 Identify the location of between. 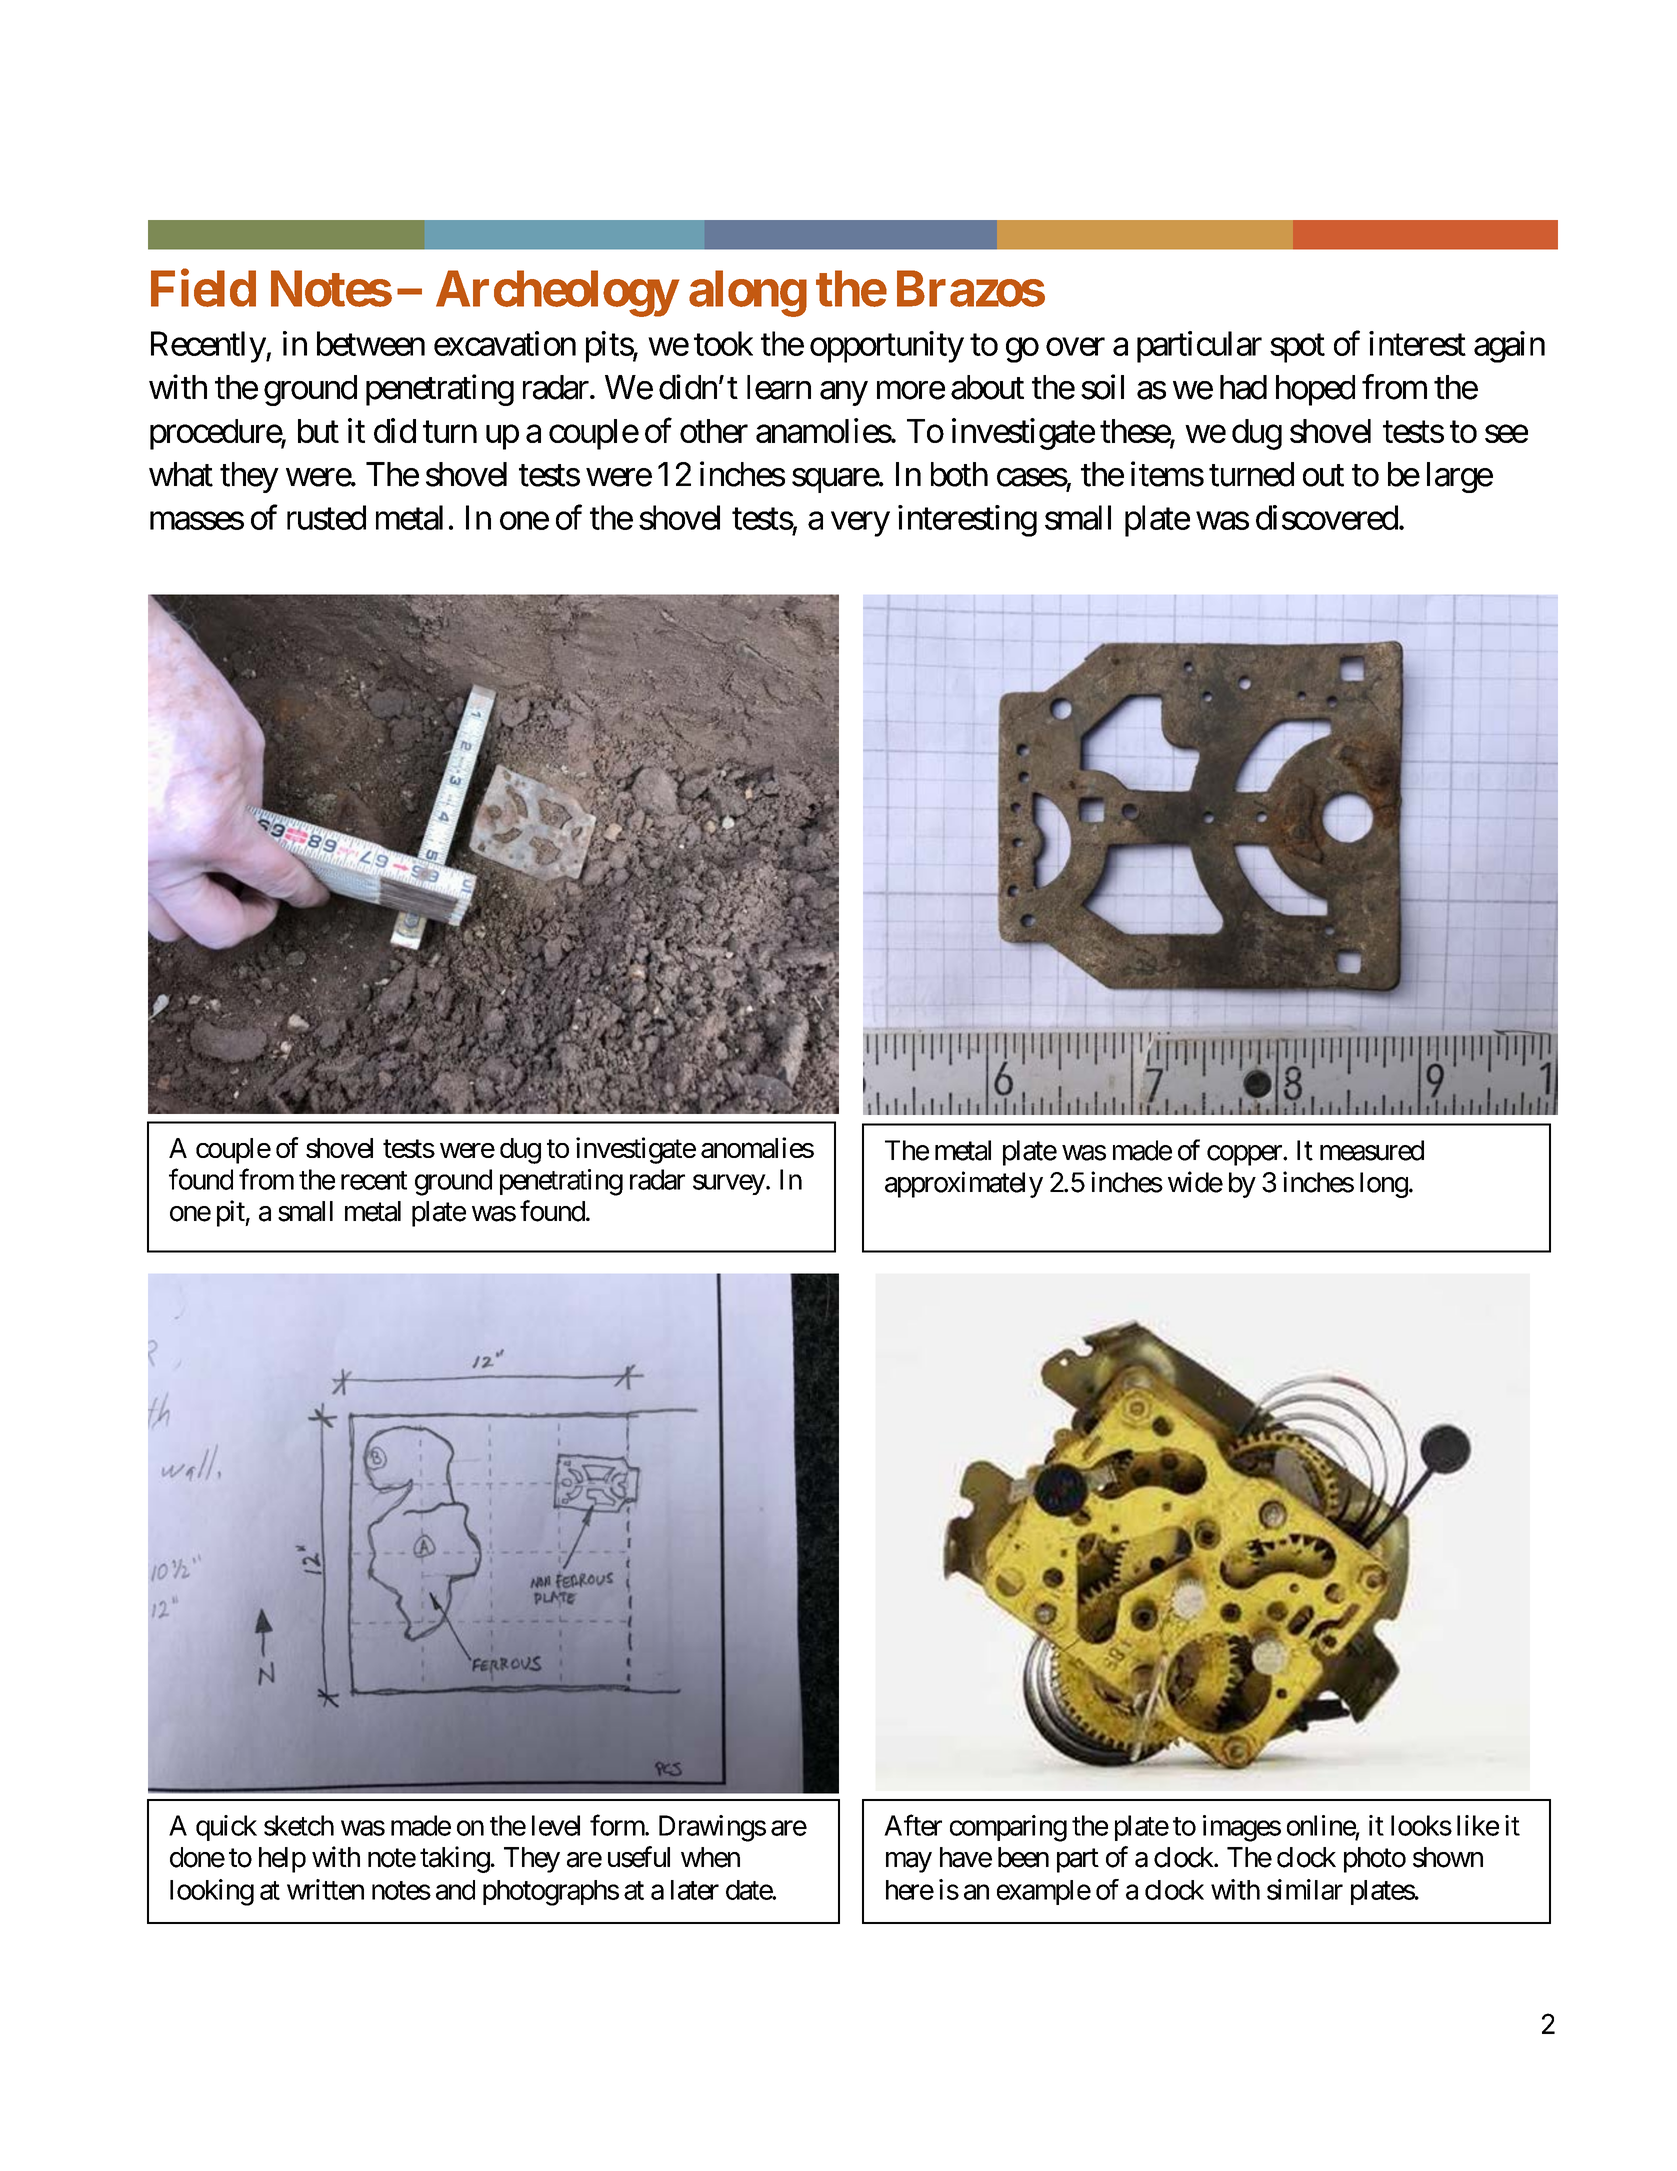
(371, 343).
